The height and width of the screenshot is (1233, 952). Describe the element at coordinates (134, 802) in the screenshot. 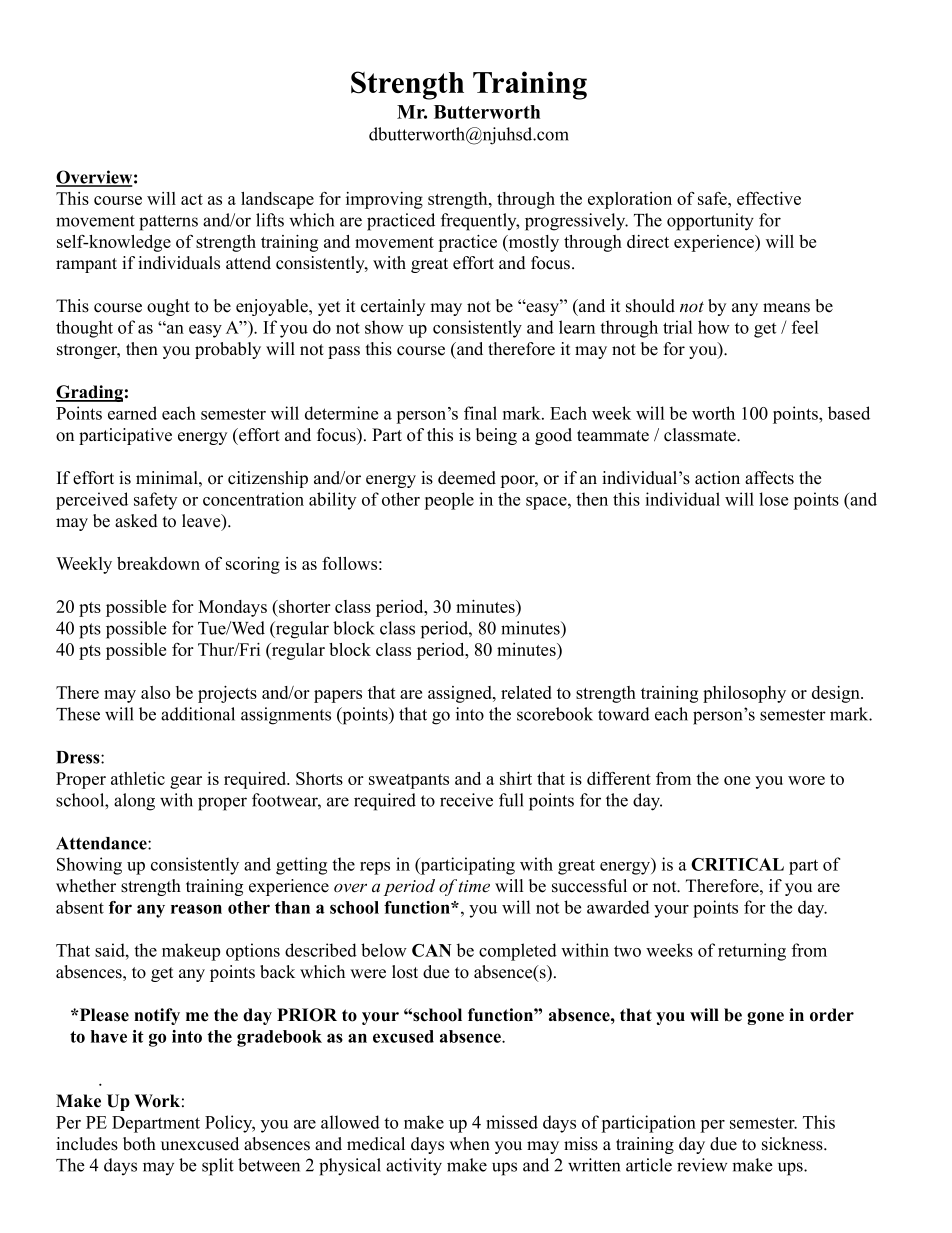

I see `along` at that location.
